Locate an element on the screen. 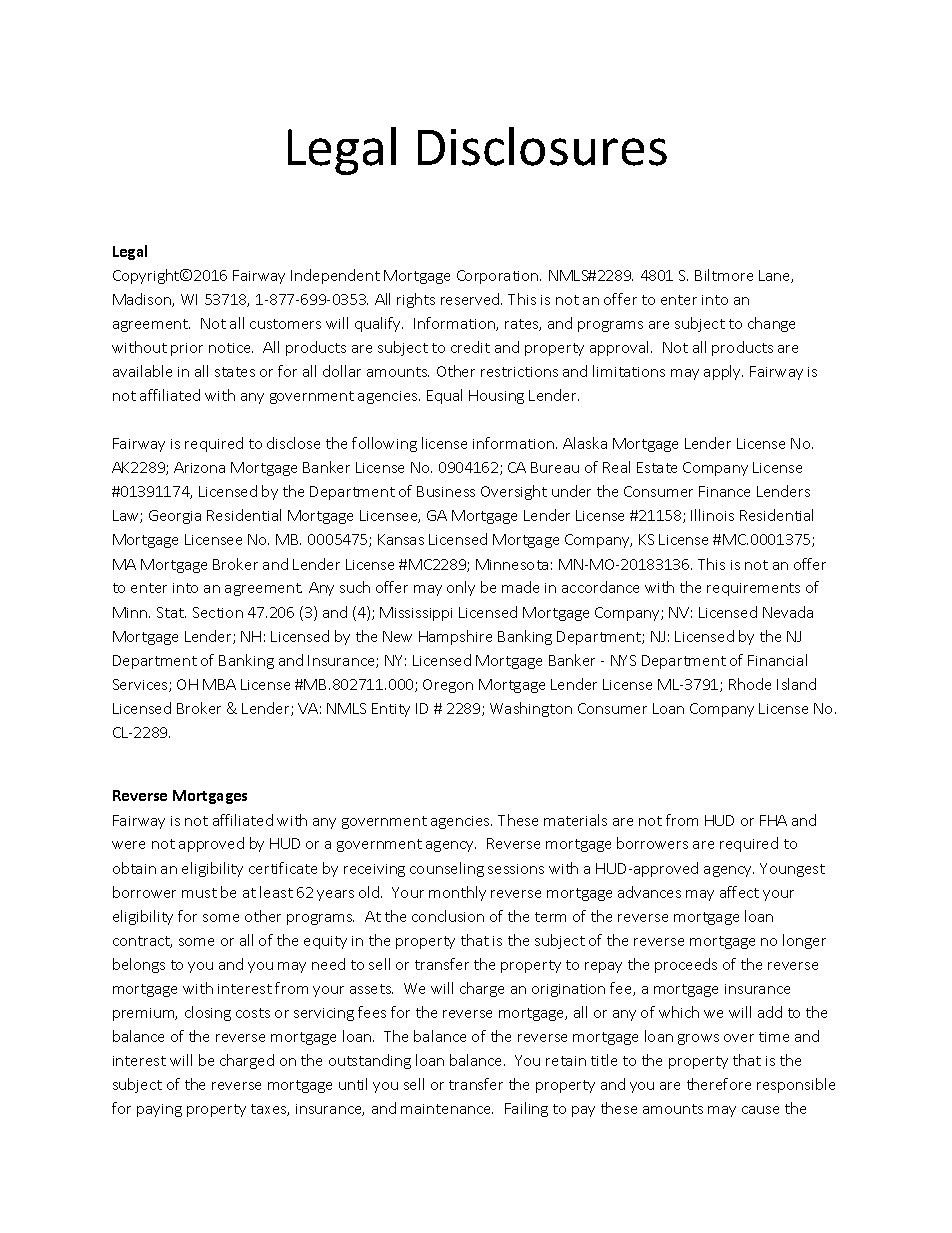 The width and height of the screenshot is (952, 1233). paying is located at coordinates (159, 1110).
